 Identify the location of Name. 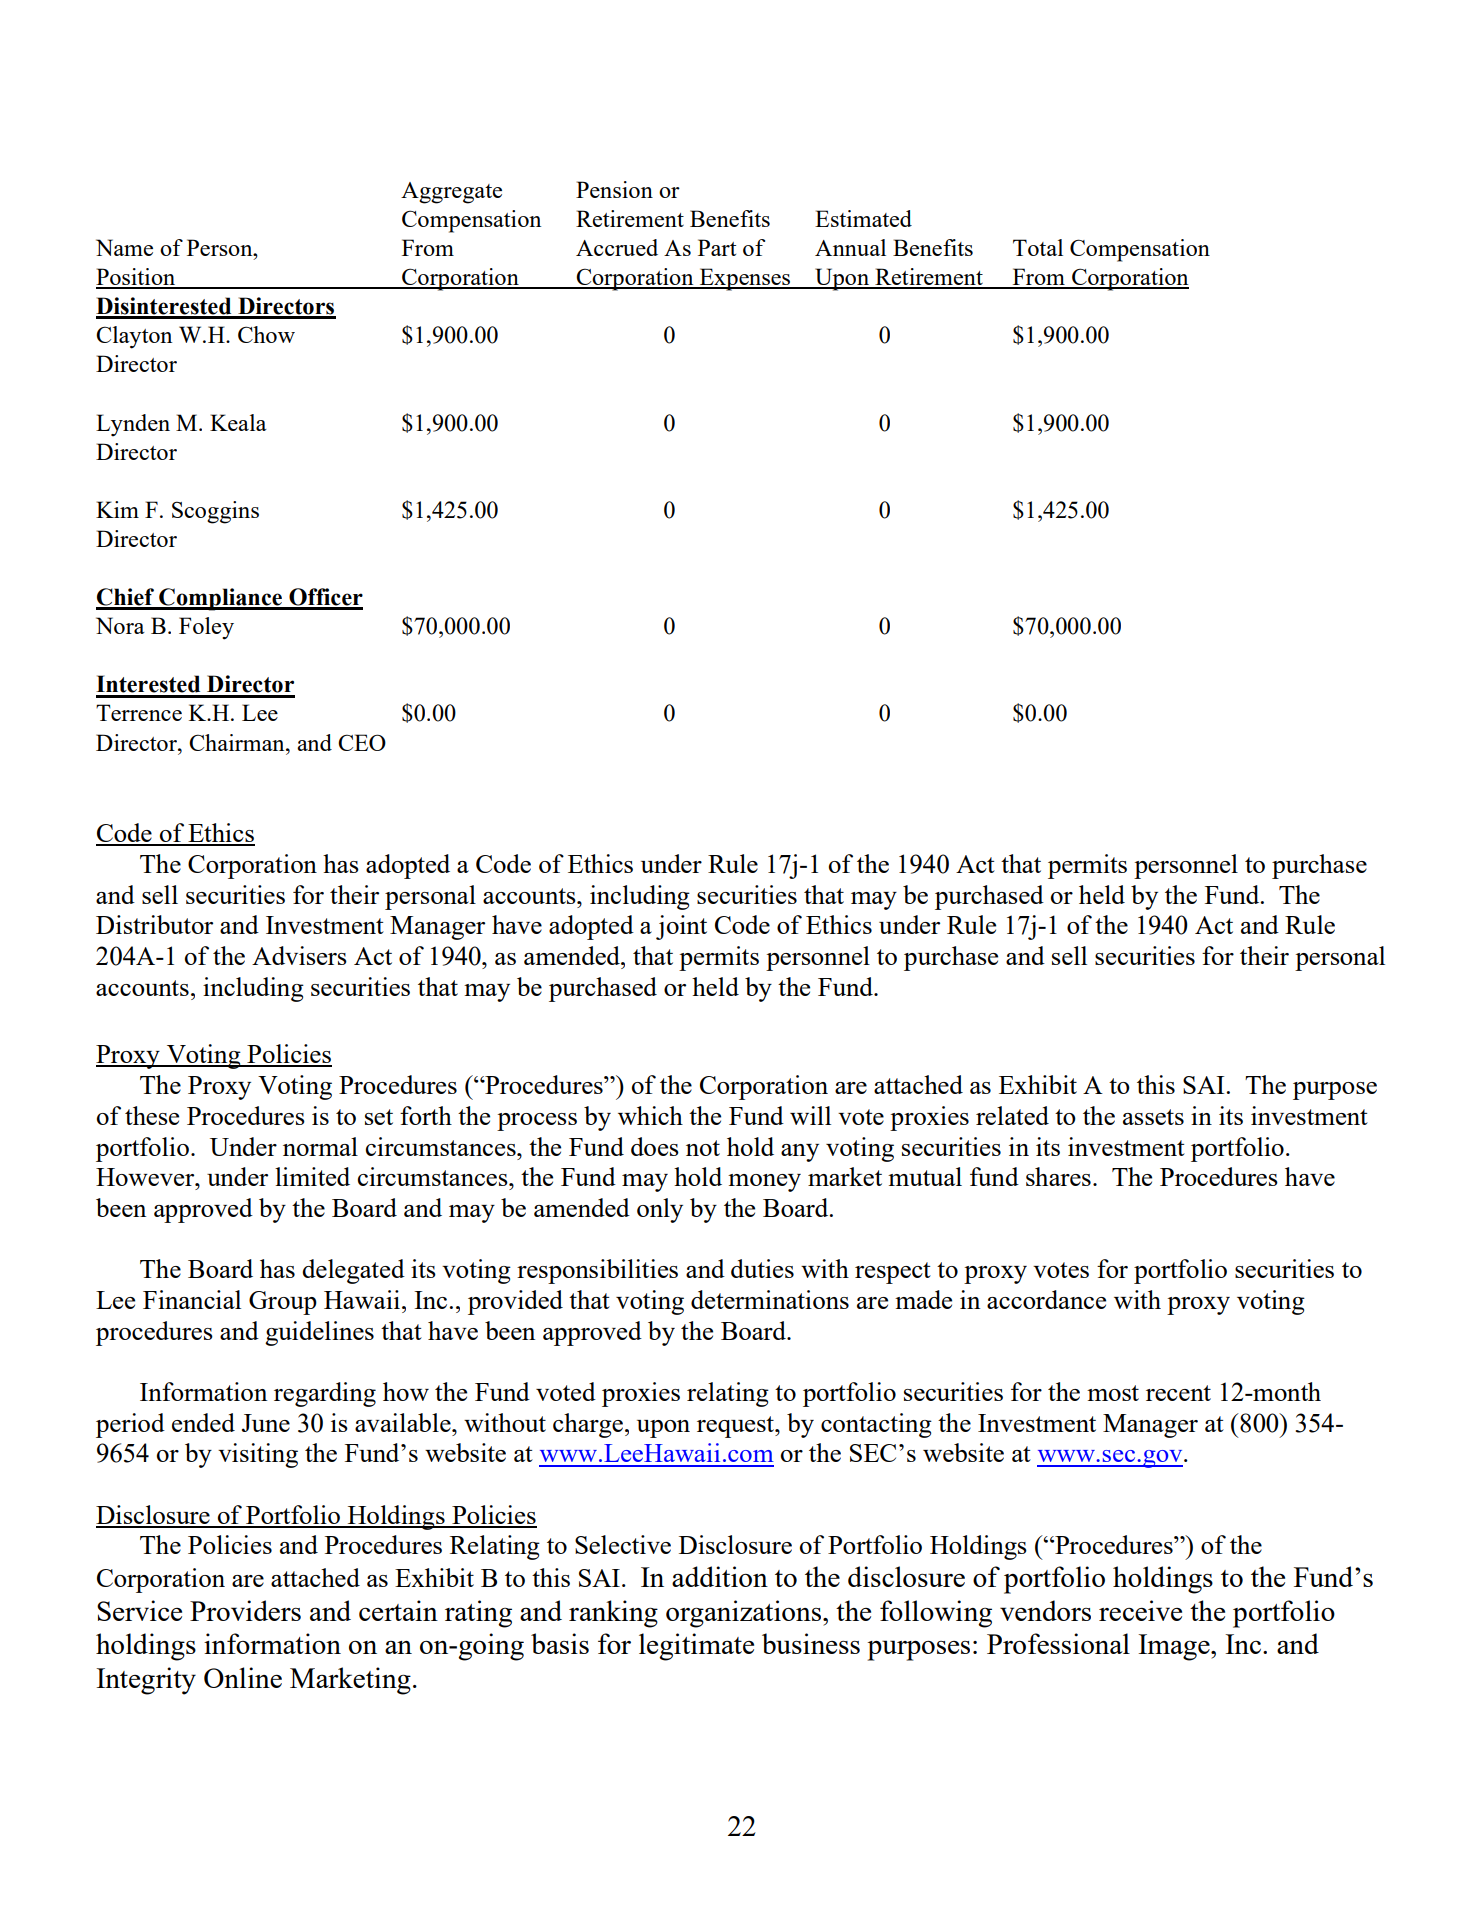
(124, 247).
